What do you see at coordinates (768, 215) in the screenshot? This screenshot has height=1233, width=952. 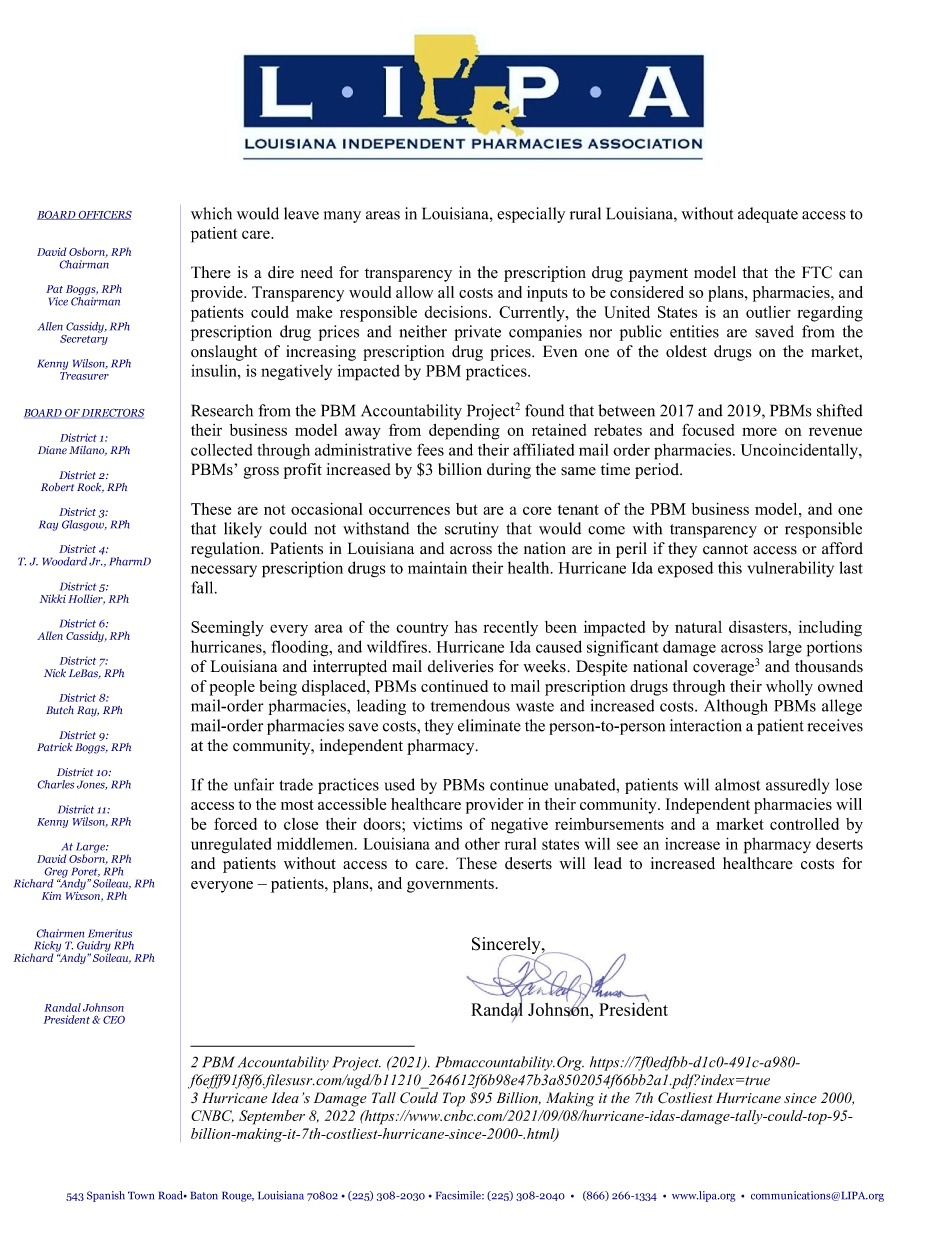 I see `adequate` at bounding box center [768, 215].
